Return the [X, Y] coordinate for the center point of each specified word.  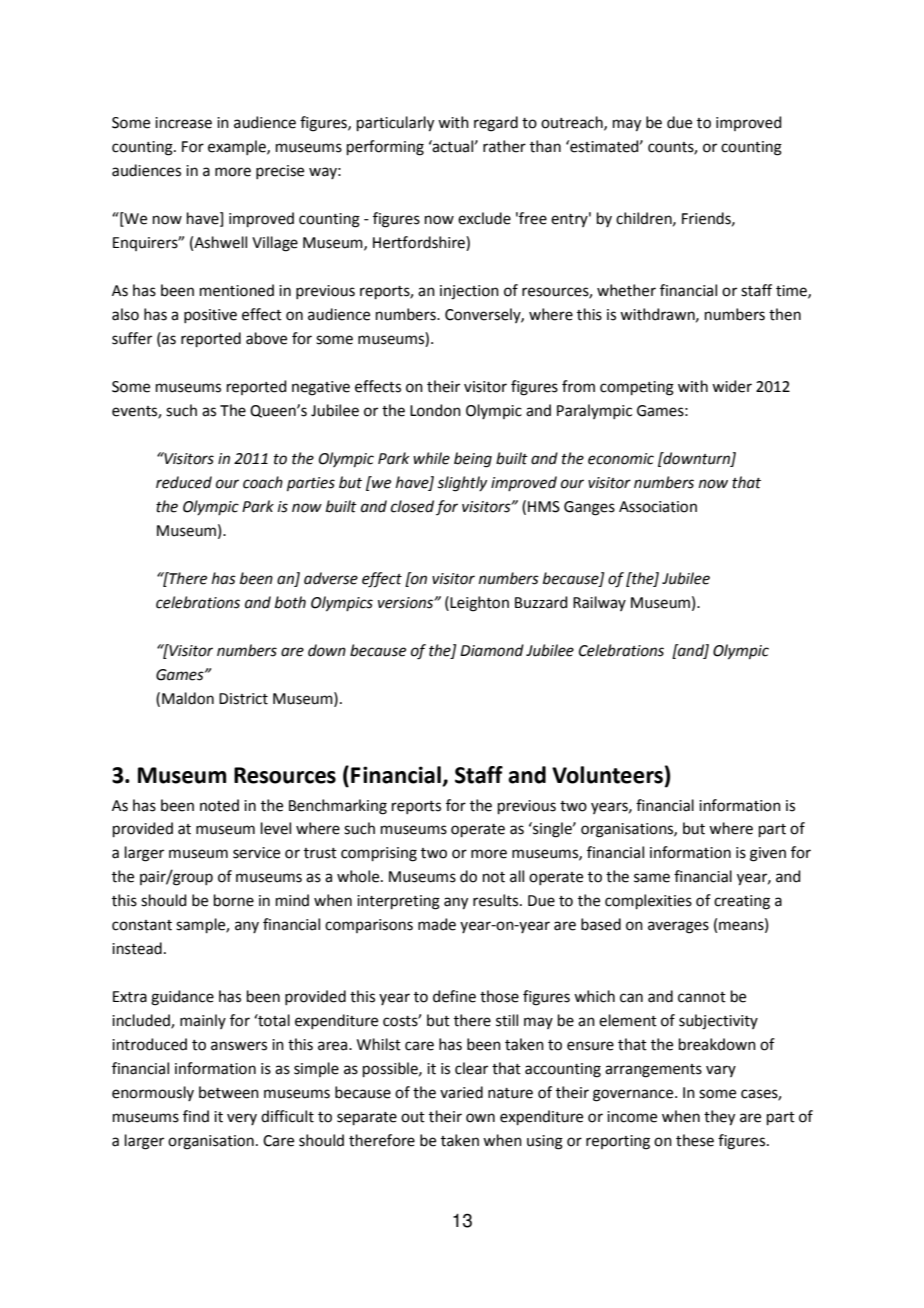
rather [504, 146]
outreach [573, 123]
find [196, 1116]
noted [219, 805]
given [768, 854]
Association [658, 507]
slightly [462, 484]
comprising [379, 854]
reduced [184, 482]
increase [183, 123]
